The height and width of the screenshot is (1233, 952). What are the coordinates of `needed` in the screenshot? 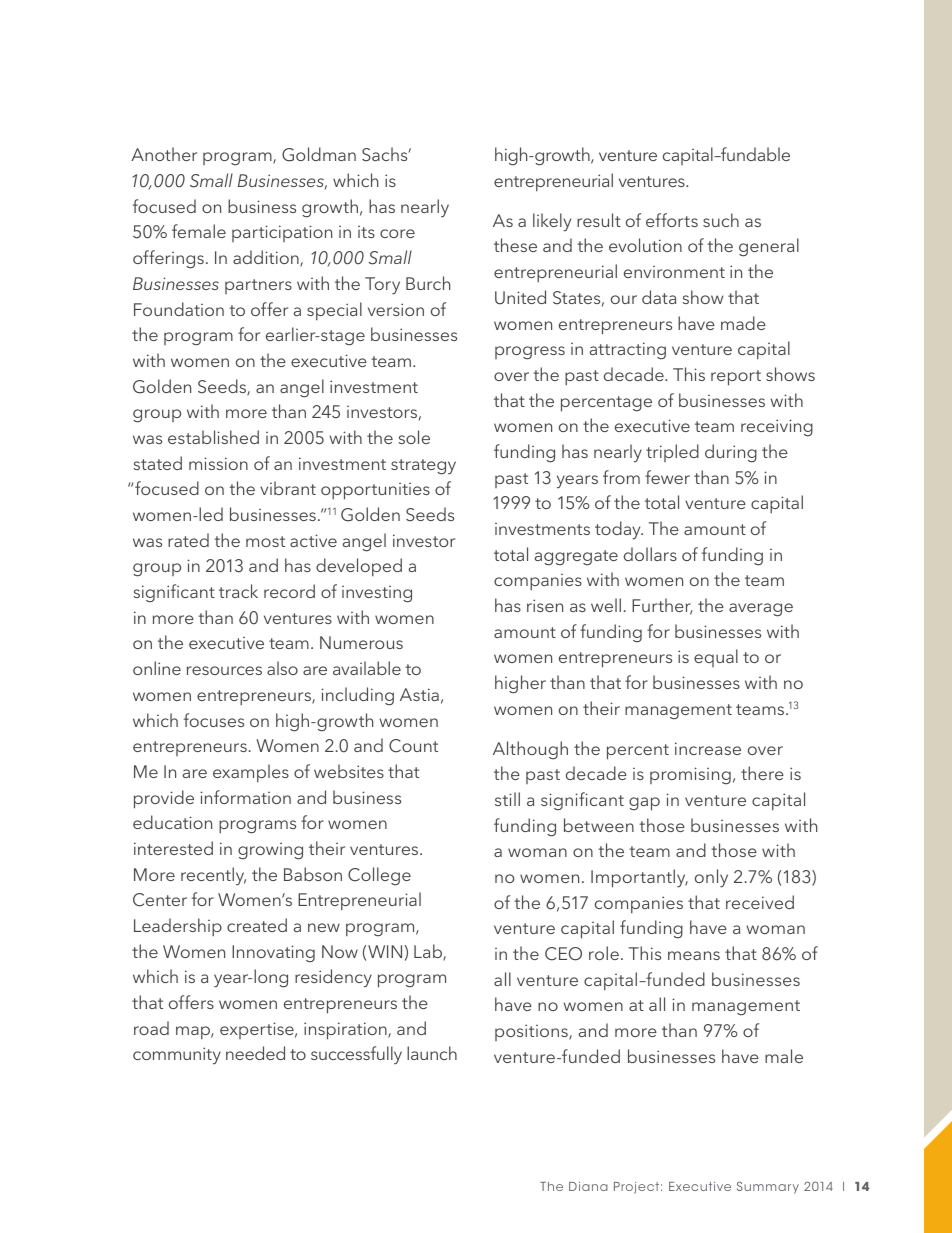 It's located at (255, 1053).
